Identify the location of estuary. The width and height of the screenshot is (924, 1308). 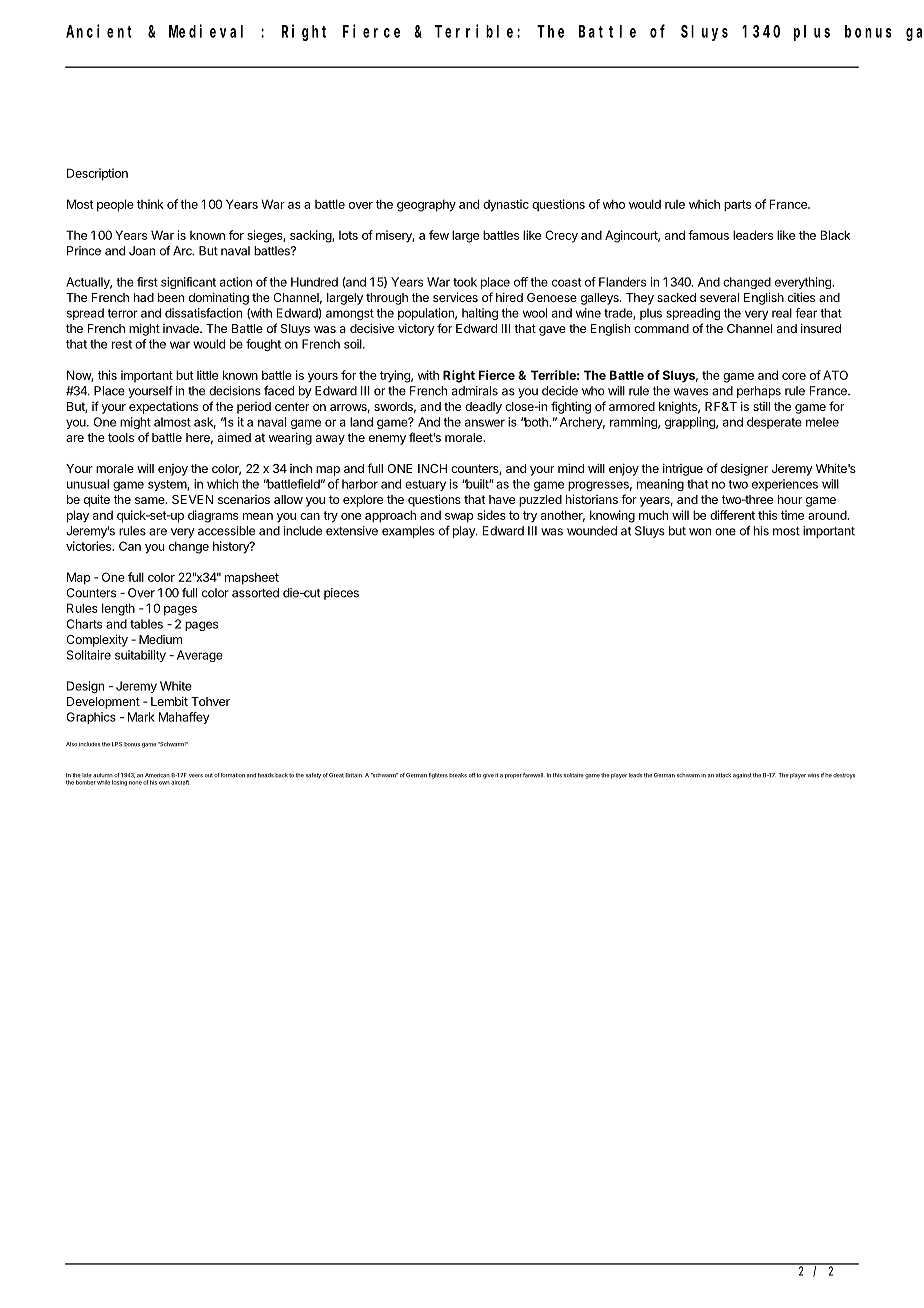
(425, 485).
